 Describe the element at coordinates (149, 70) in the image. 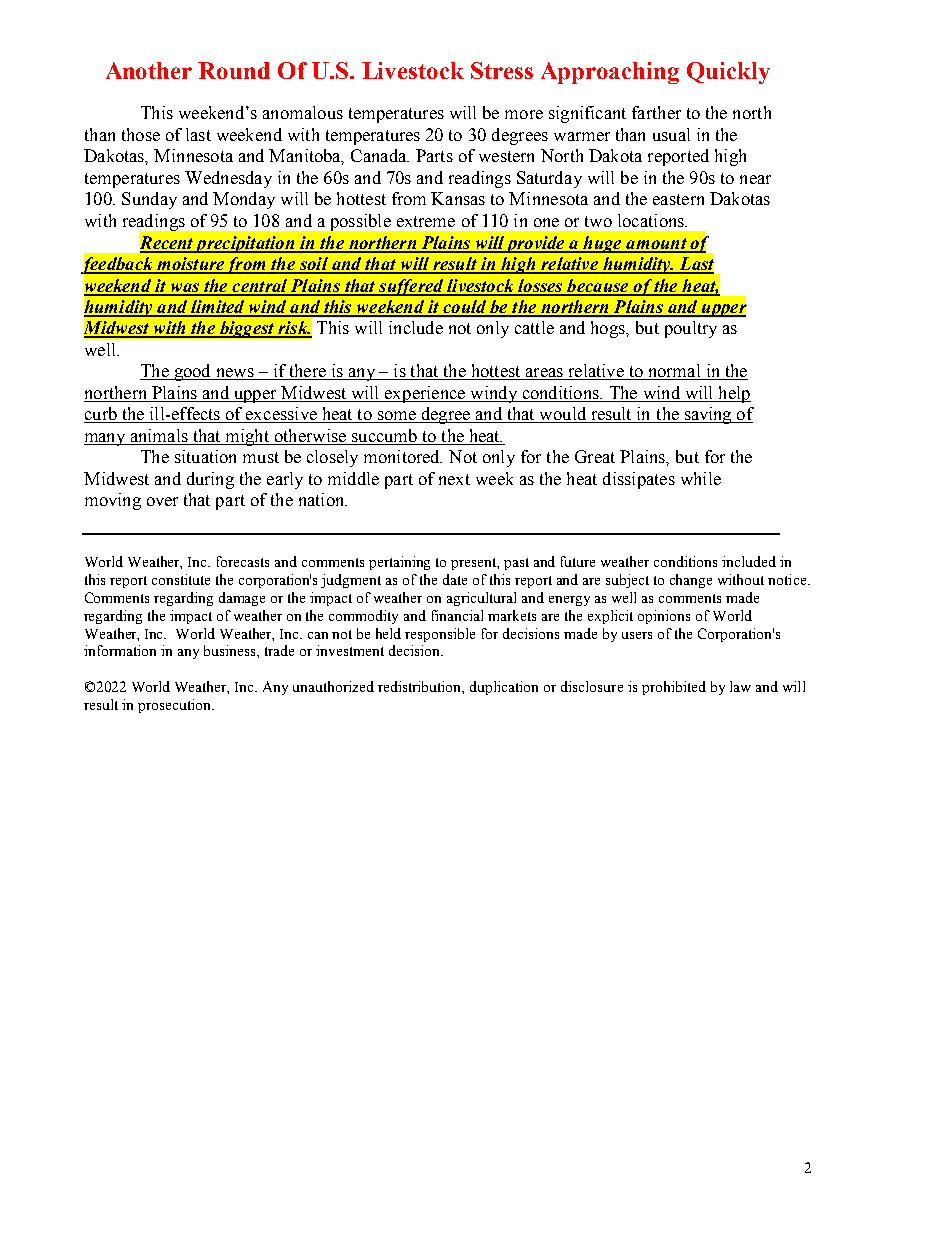

I see `Another` at that location.
